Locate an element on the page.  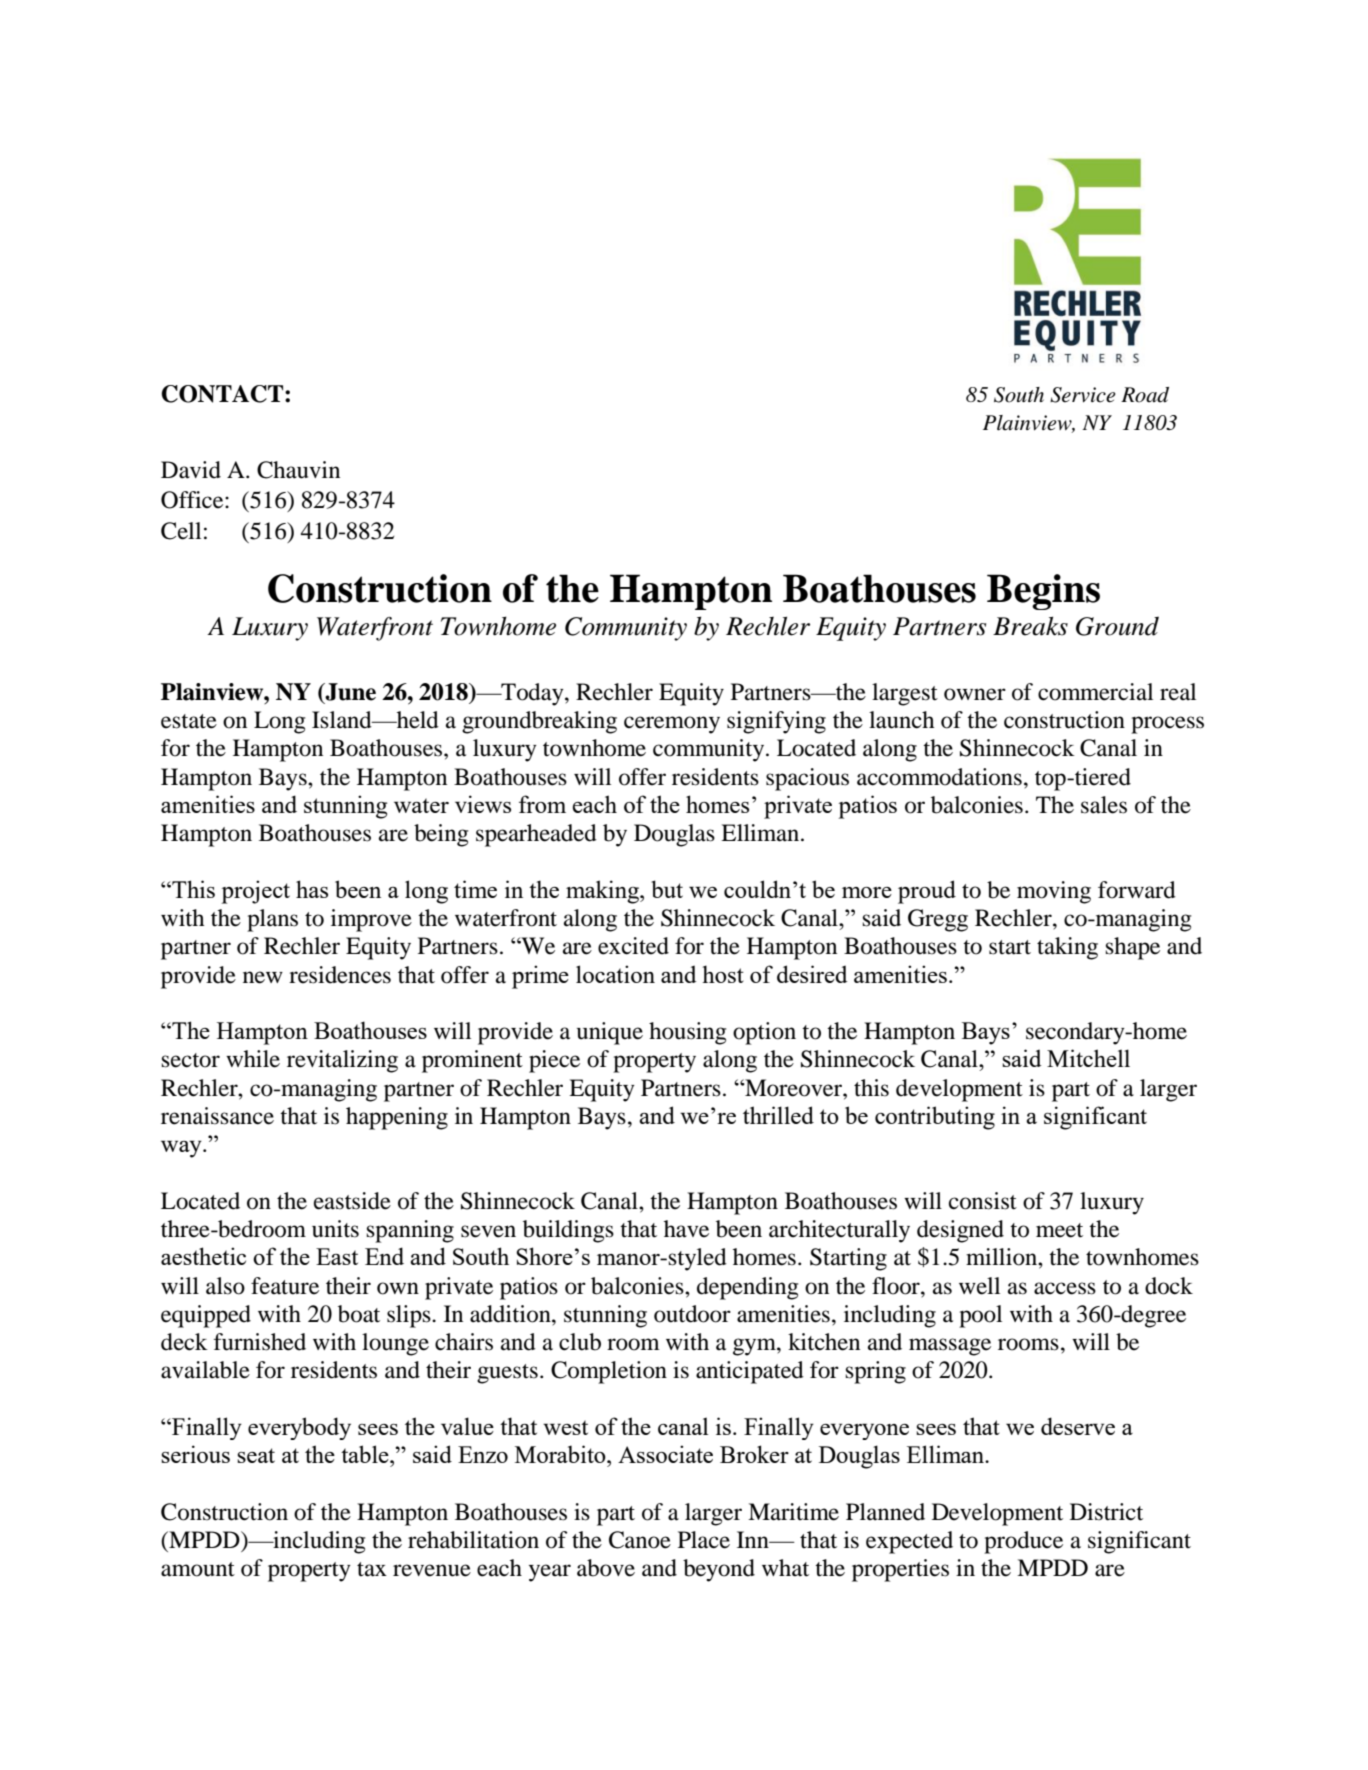
host is located at coordinates (723, 974).
